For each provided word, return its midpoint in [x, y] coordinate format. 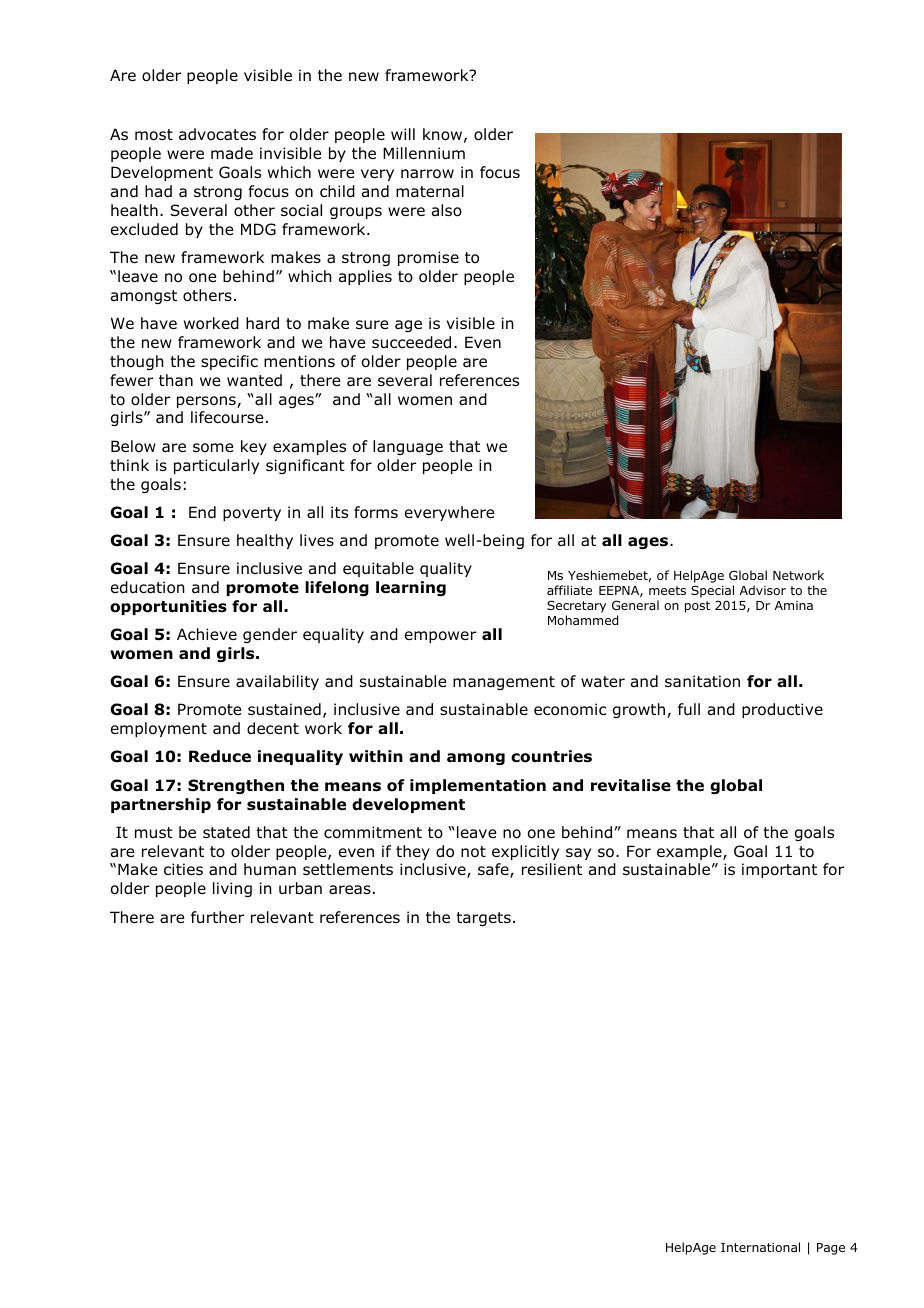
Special [712, 591]
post [697, 607]
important [779, 870]
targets [483, 919]
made [232, 153]
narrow [427, 174]
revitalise [631, 785]
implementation [478, 786]
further [217, 917]
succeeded [411, 342]
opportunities [168, 607]
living [232, 889]
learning [411, 588]
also [447, 210]
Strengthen [236, 786]
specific [229, 362]
